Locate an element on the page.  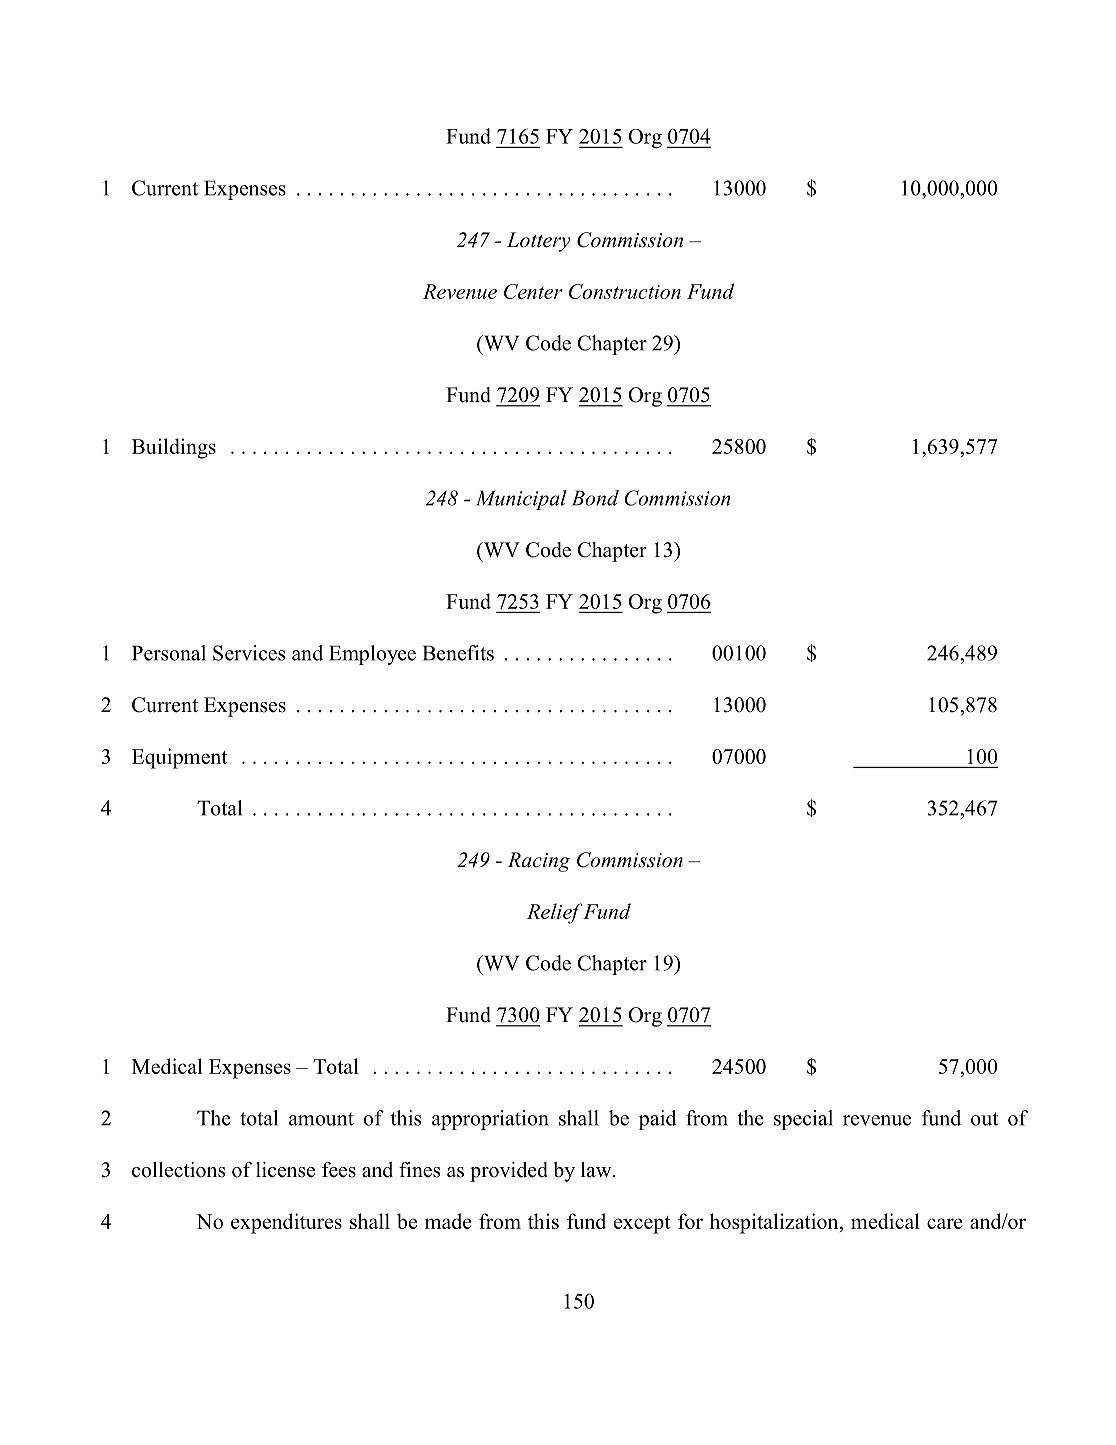
Equipment is located at coordinates (179, 758).
